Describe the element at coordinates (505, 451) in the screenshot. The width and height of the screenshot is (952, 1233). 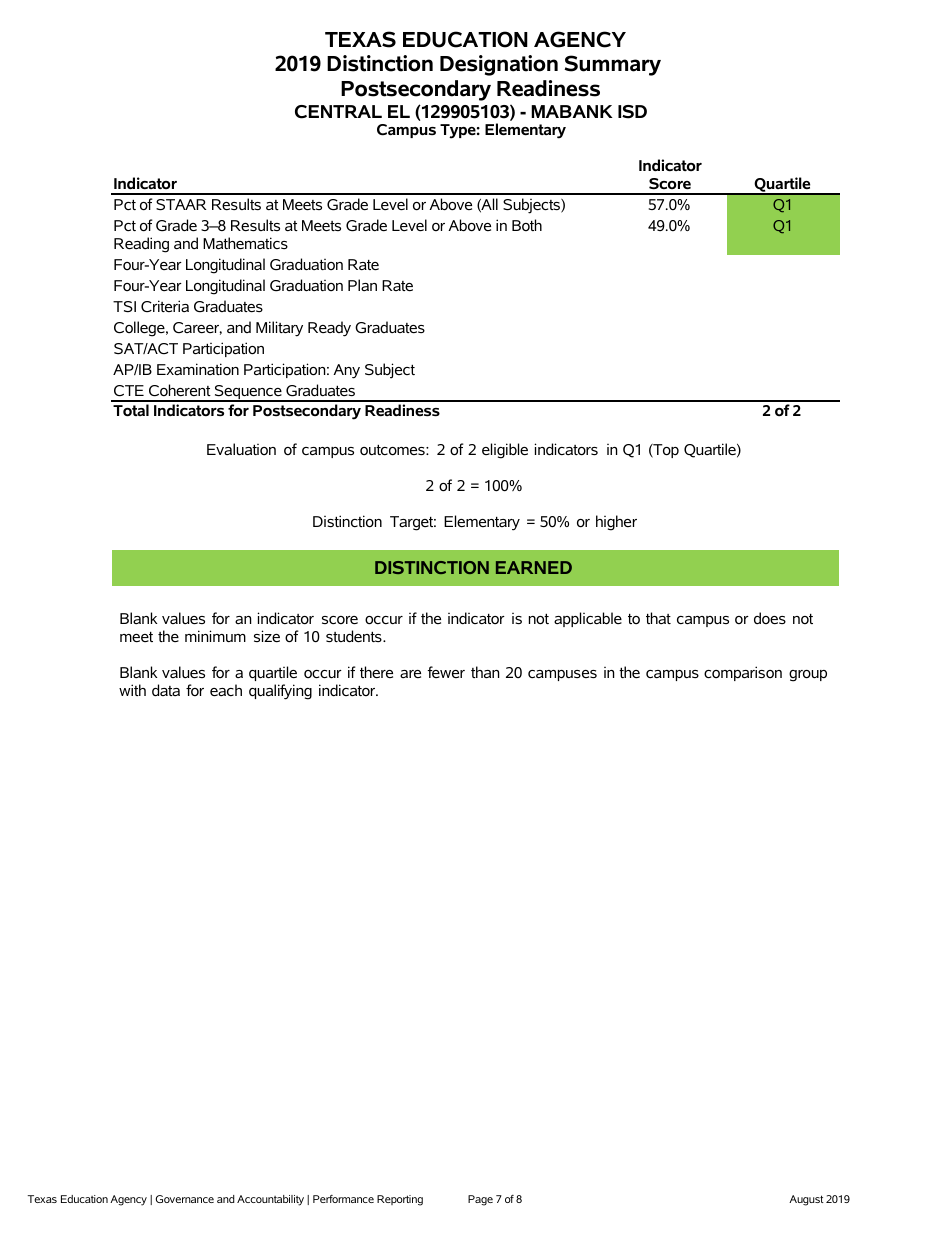
I see `eligible` at that location.
